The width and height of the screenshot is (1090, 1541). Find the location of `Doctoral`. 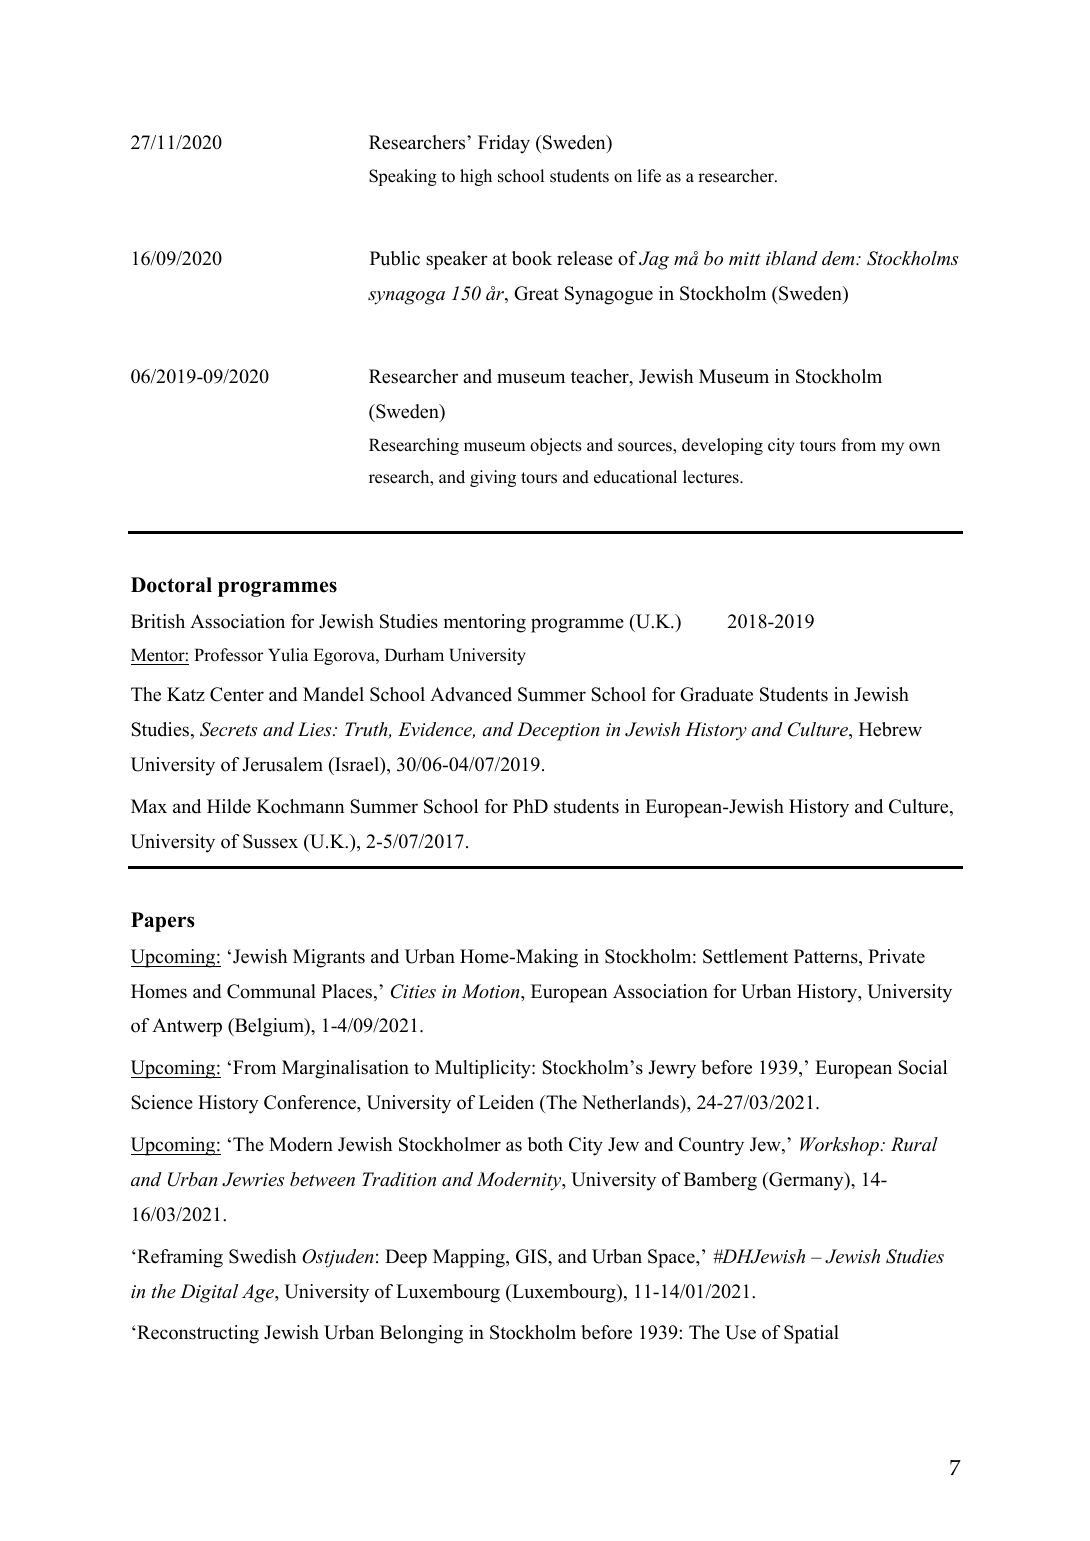

Doctoral is located at coordinates (171, 585).
